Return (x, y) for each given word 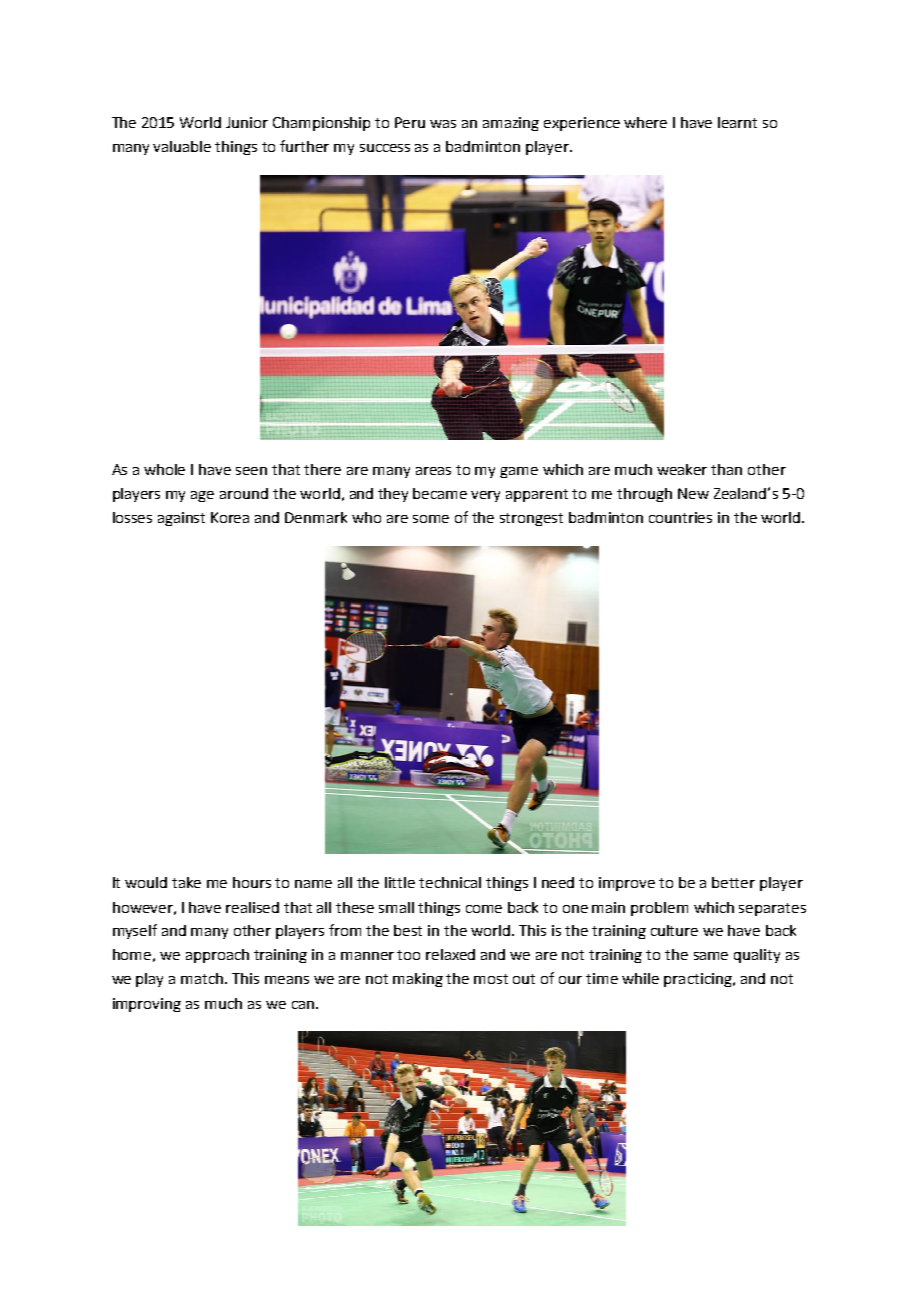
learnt (737, 122)
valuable (182, 146)
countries (680, 517)
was (443, 124)
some (431, 519)
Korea (230, 517)
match (203, 978)
